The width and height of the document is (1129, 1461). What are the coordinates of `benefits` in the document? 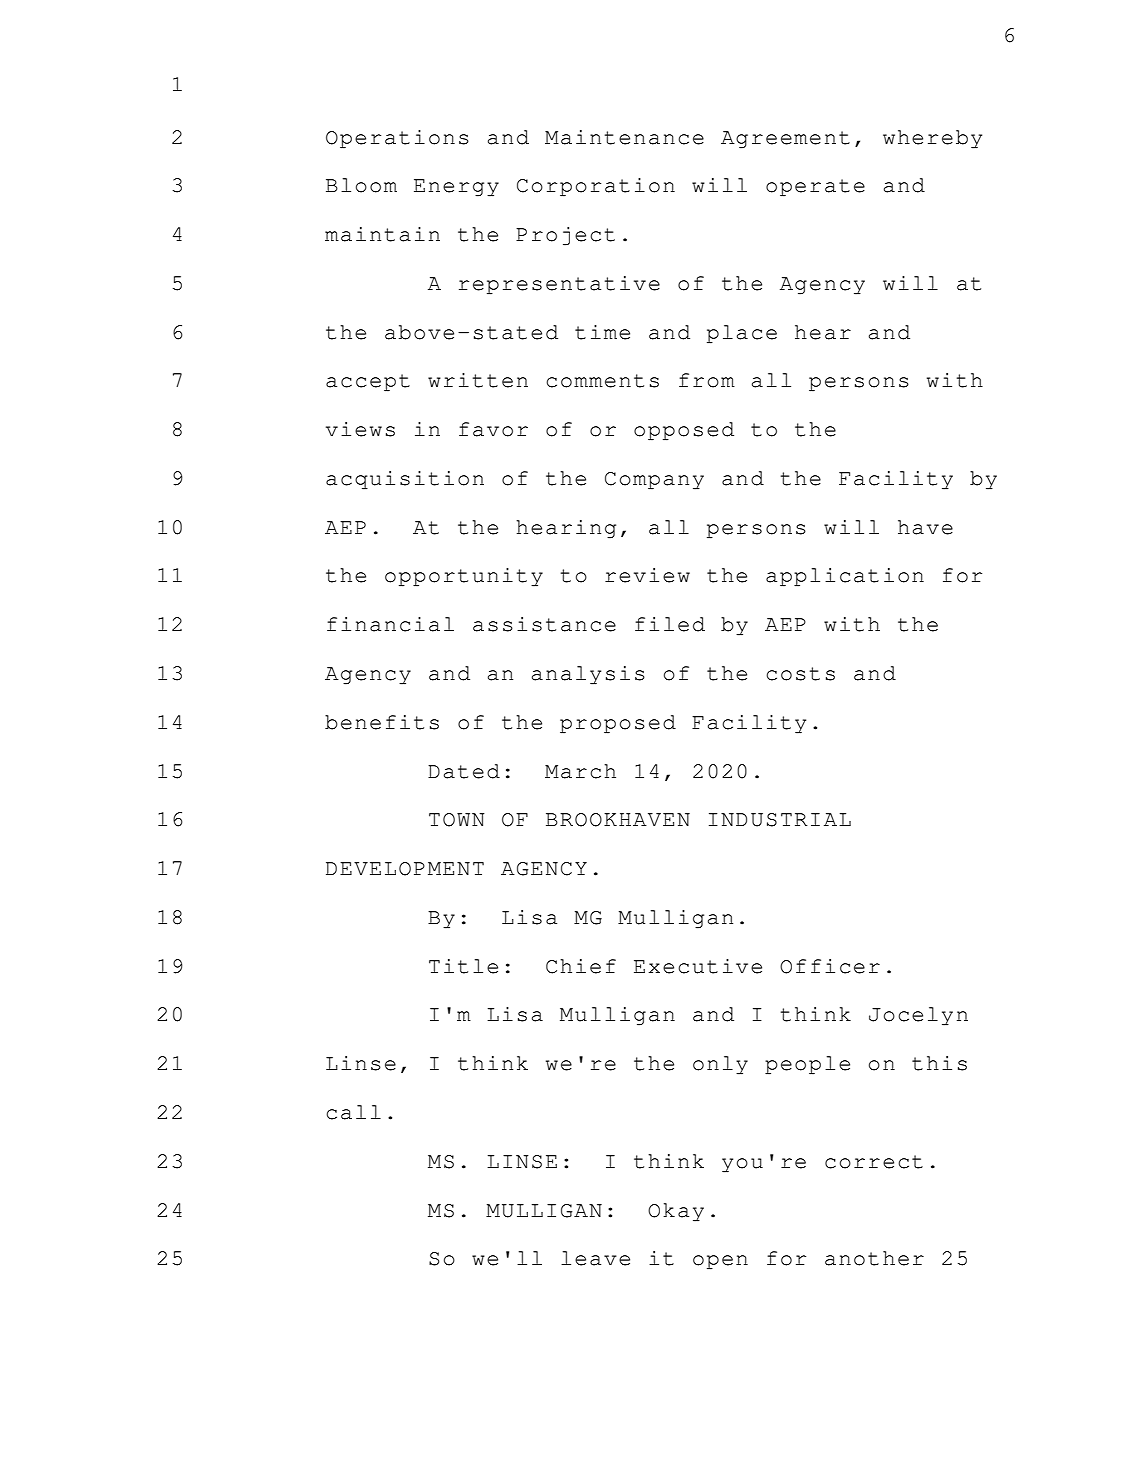 It's located at (382, 722).
